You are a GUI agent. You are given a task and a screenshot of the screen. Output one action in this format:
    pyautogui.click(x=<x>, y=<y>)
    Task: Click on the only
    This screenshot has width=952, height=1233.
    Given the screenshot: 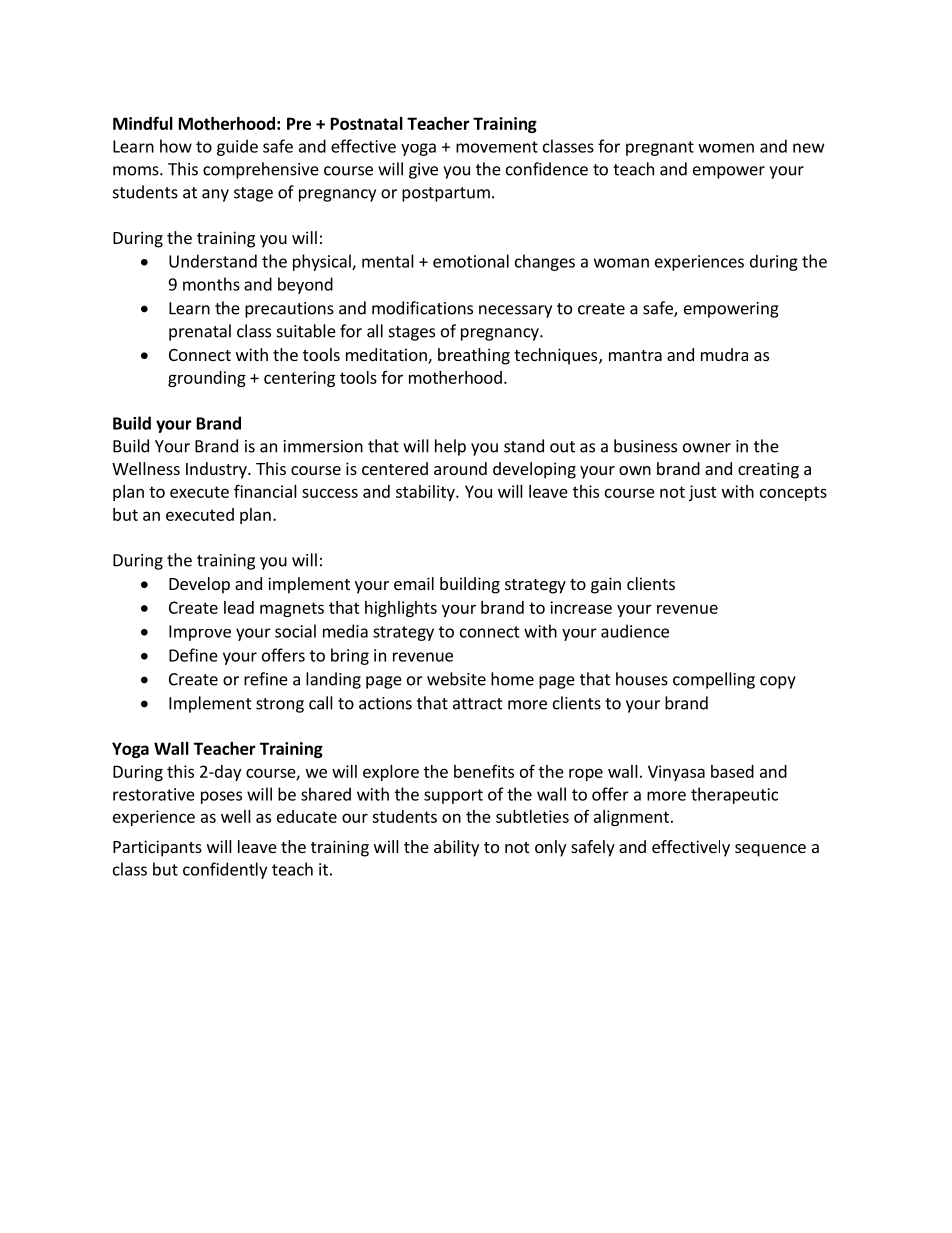 What is the action you would take?
    pyautogui.click(x=550, y=848)
